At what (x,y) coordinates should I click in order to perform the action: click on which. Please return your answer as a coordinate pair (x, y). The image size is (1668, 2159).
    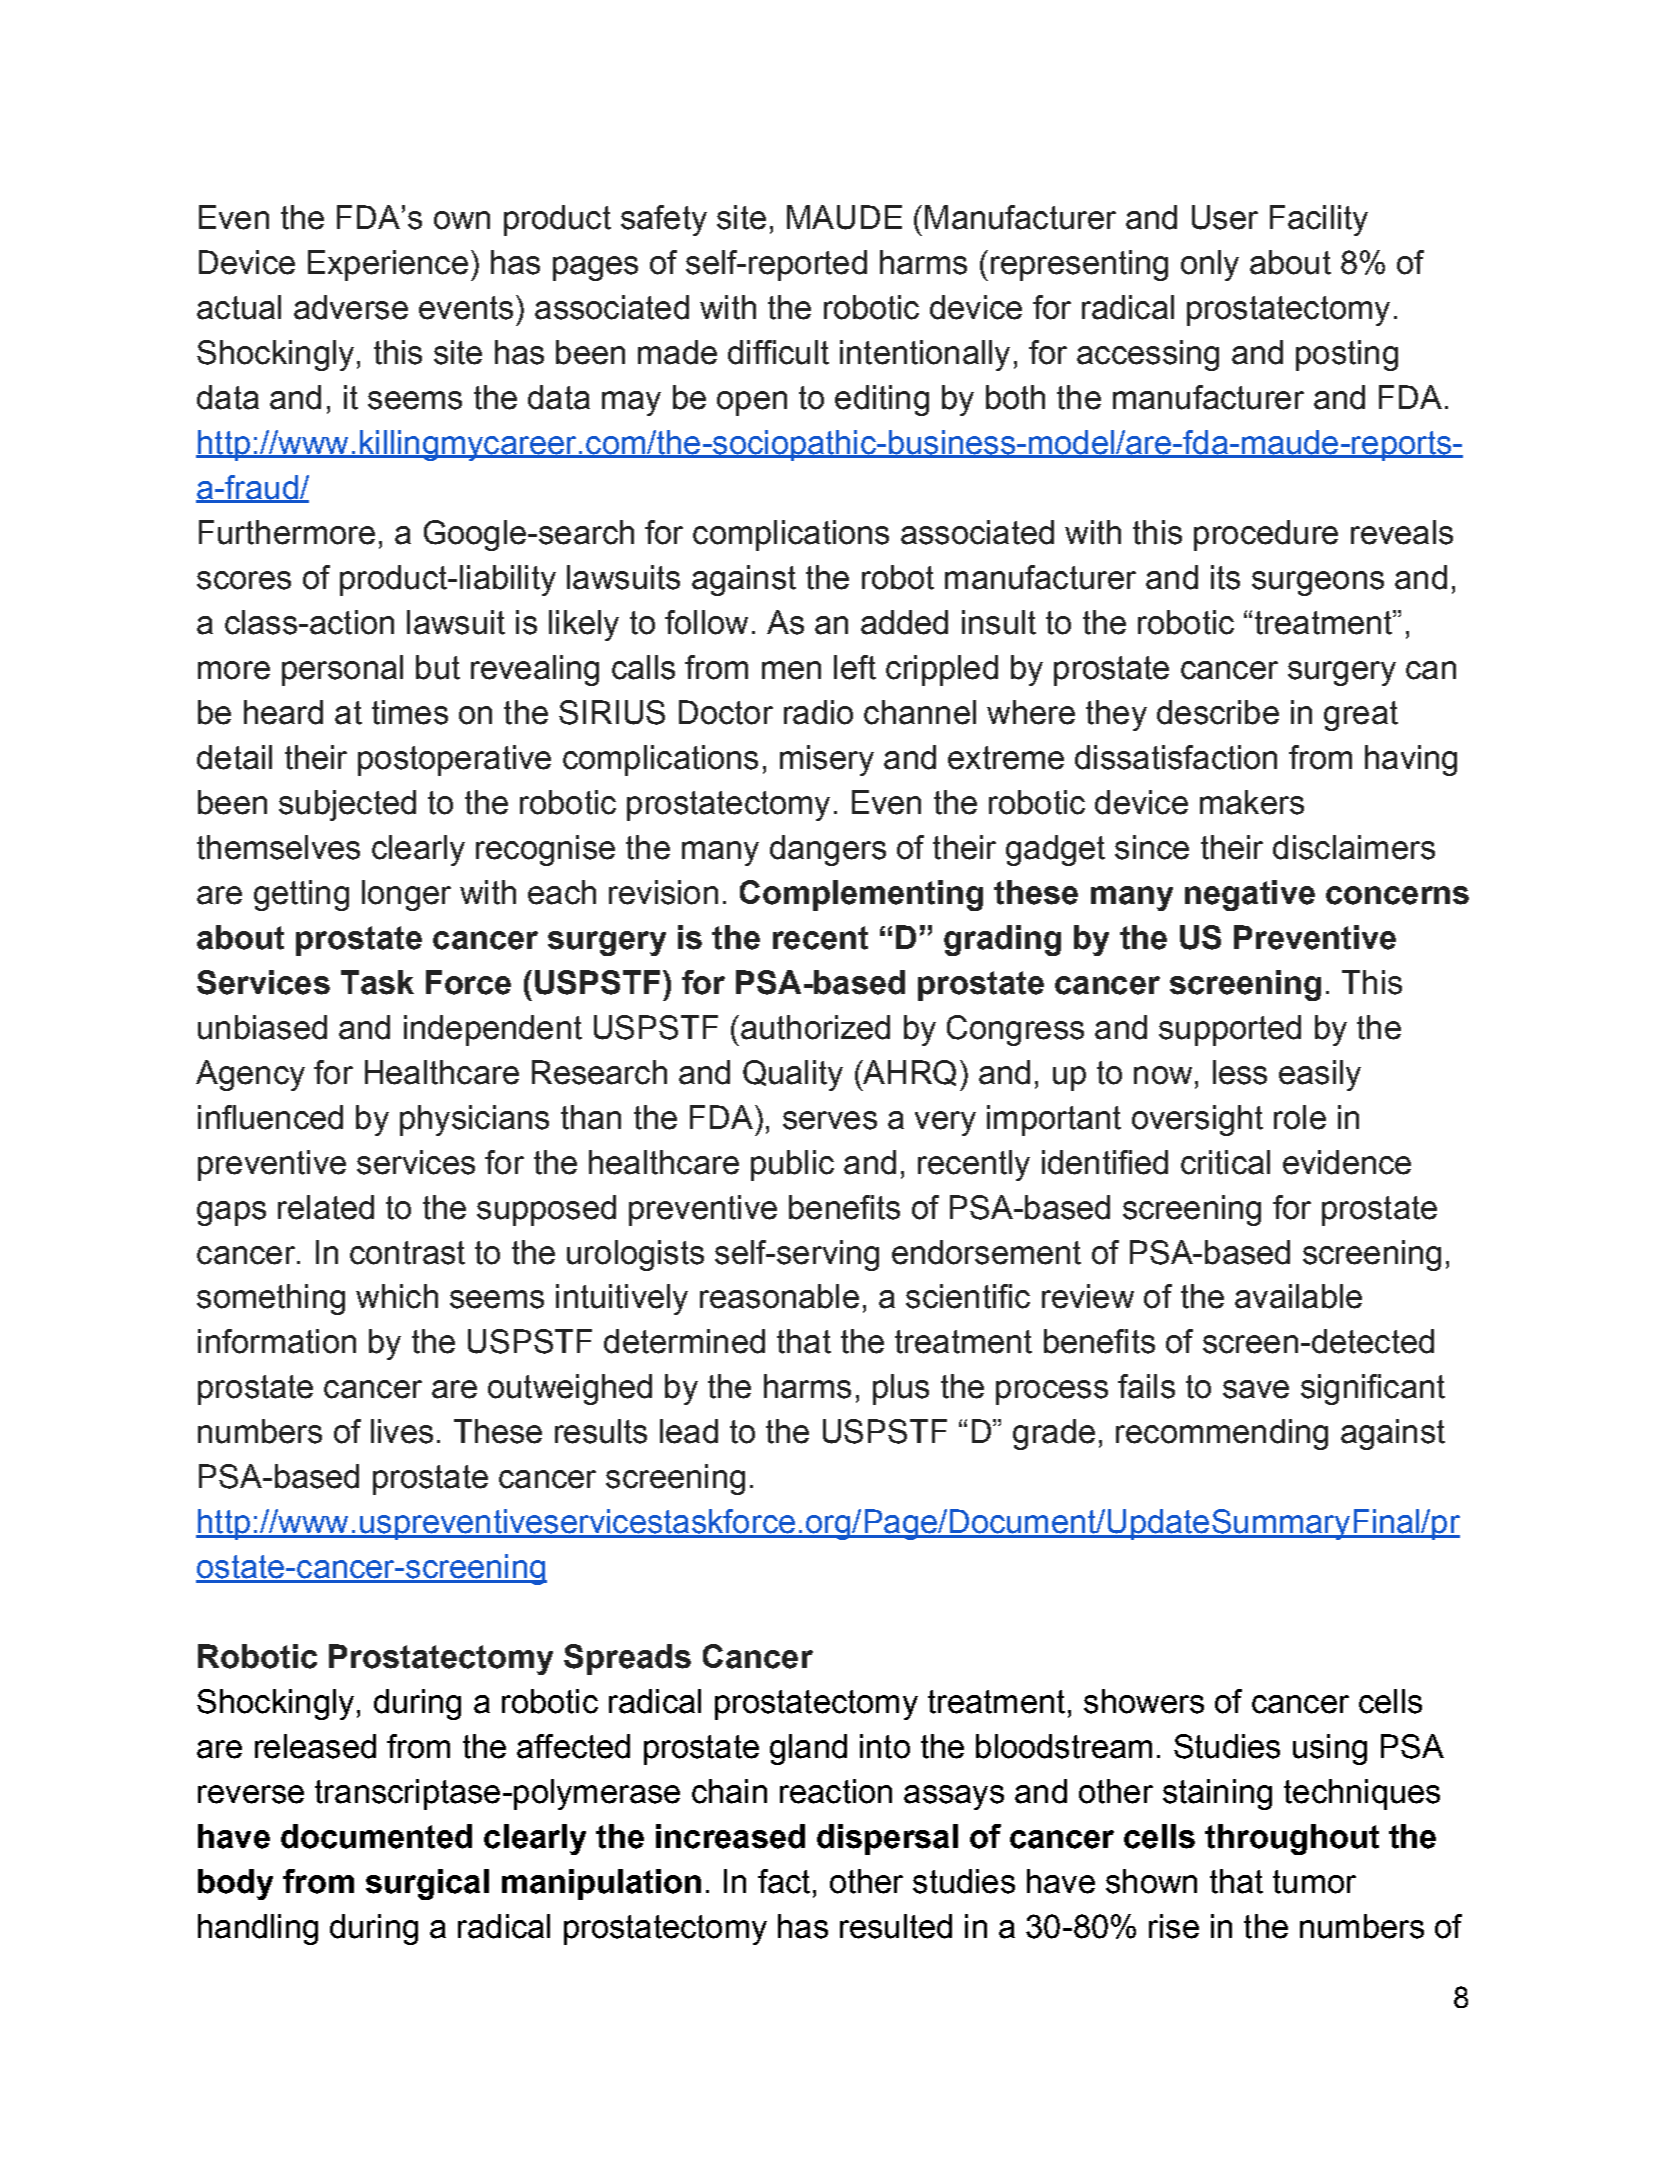
    Looking at the image, I should click on (397, 1296).
